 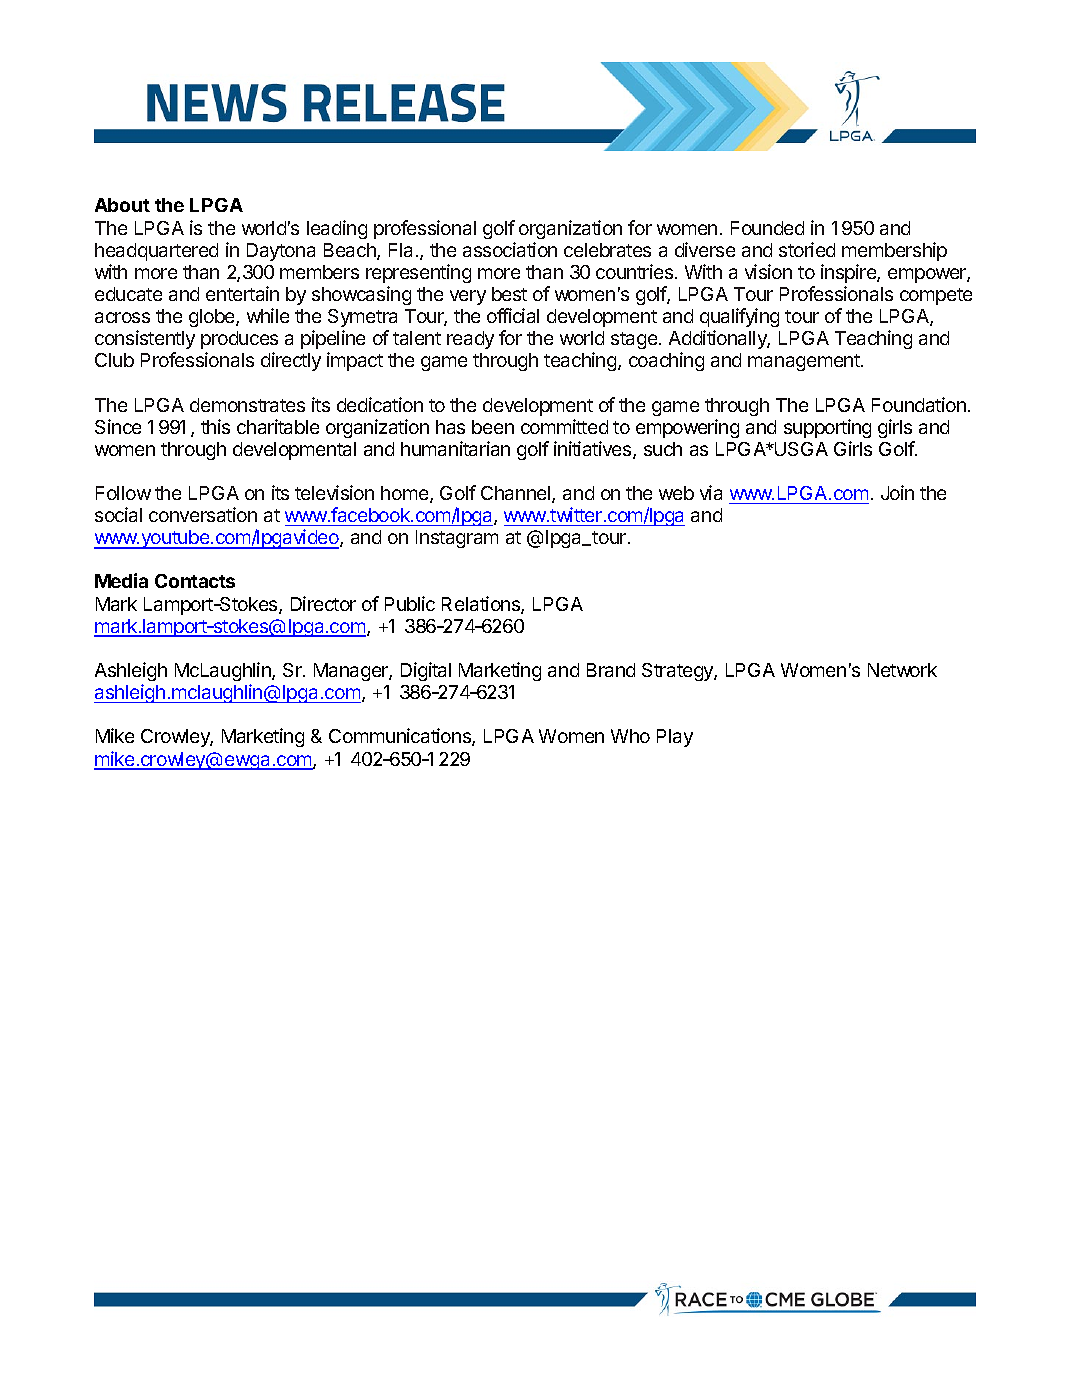 What do you see at coordinates (767, 228) in the page?
I see `Founded` at bounding box center [767, 228].
